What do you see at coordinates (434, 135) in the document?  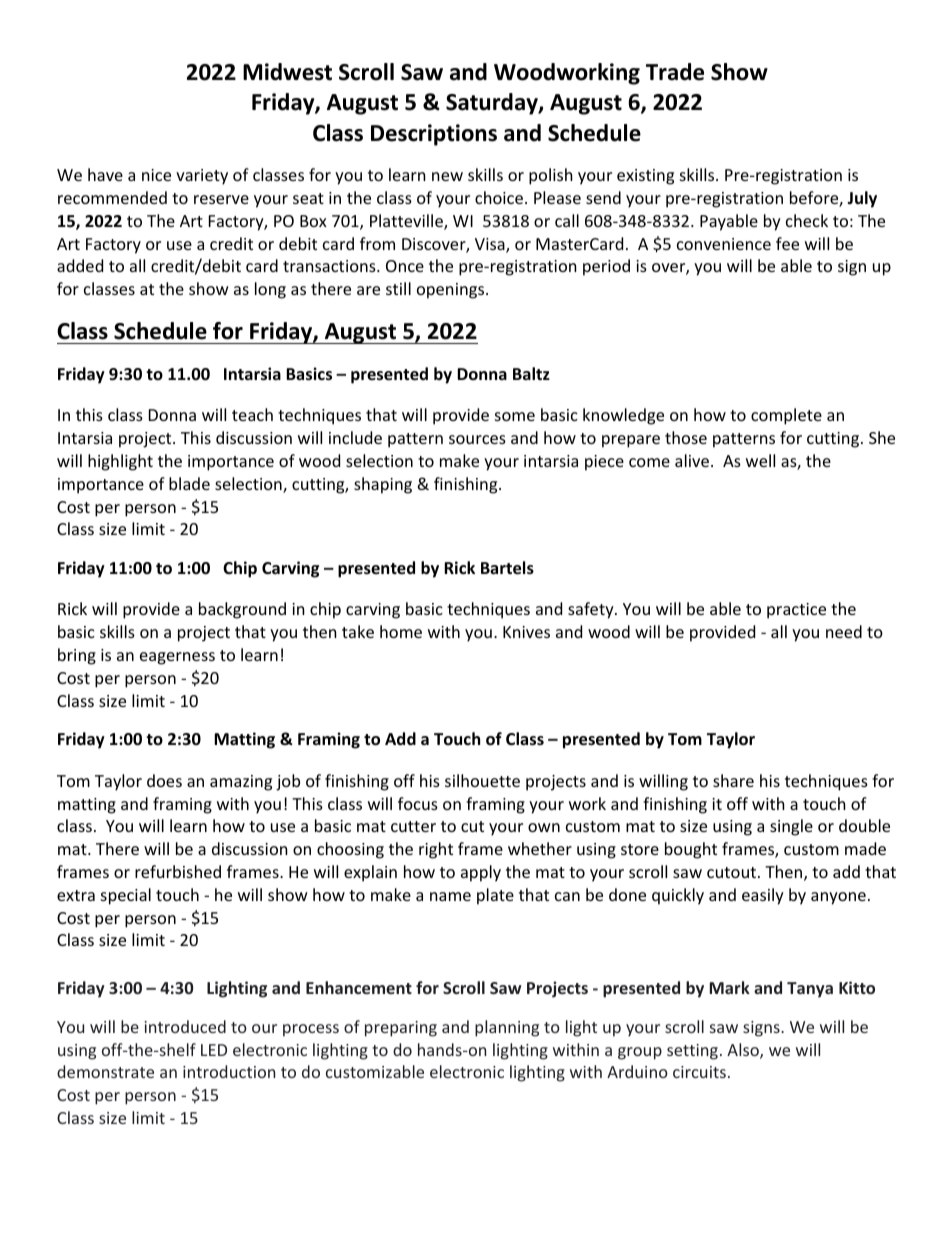 I see `Descriptions` at bounding box center [434, 135].
